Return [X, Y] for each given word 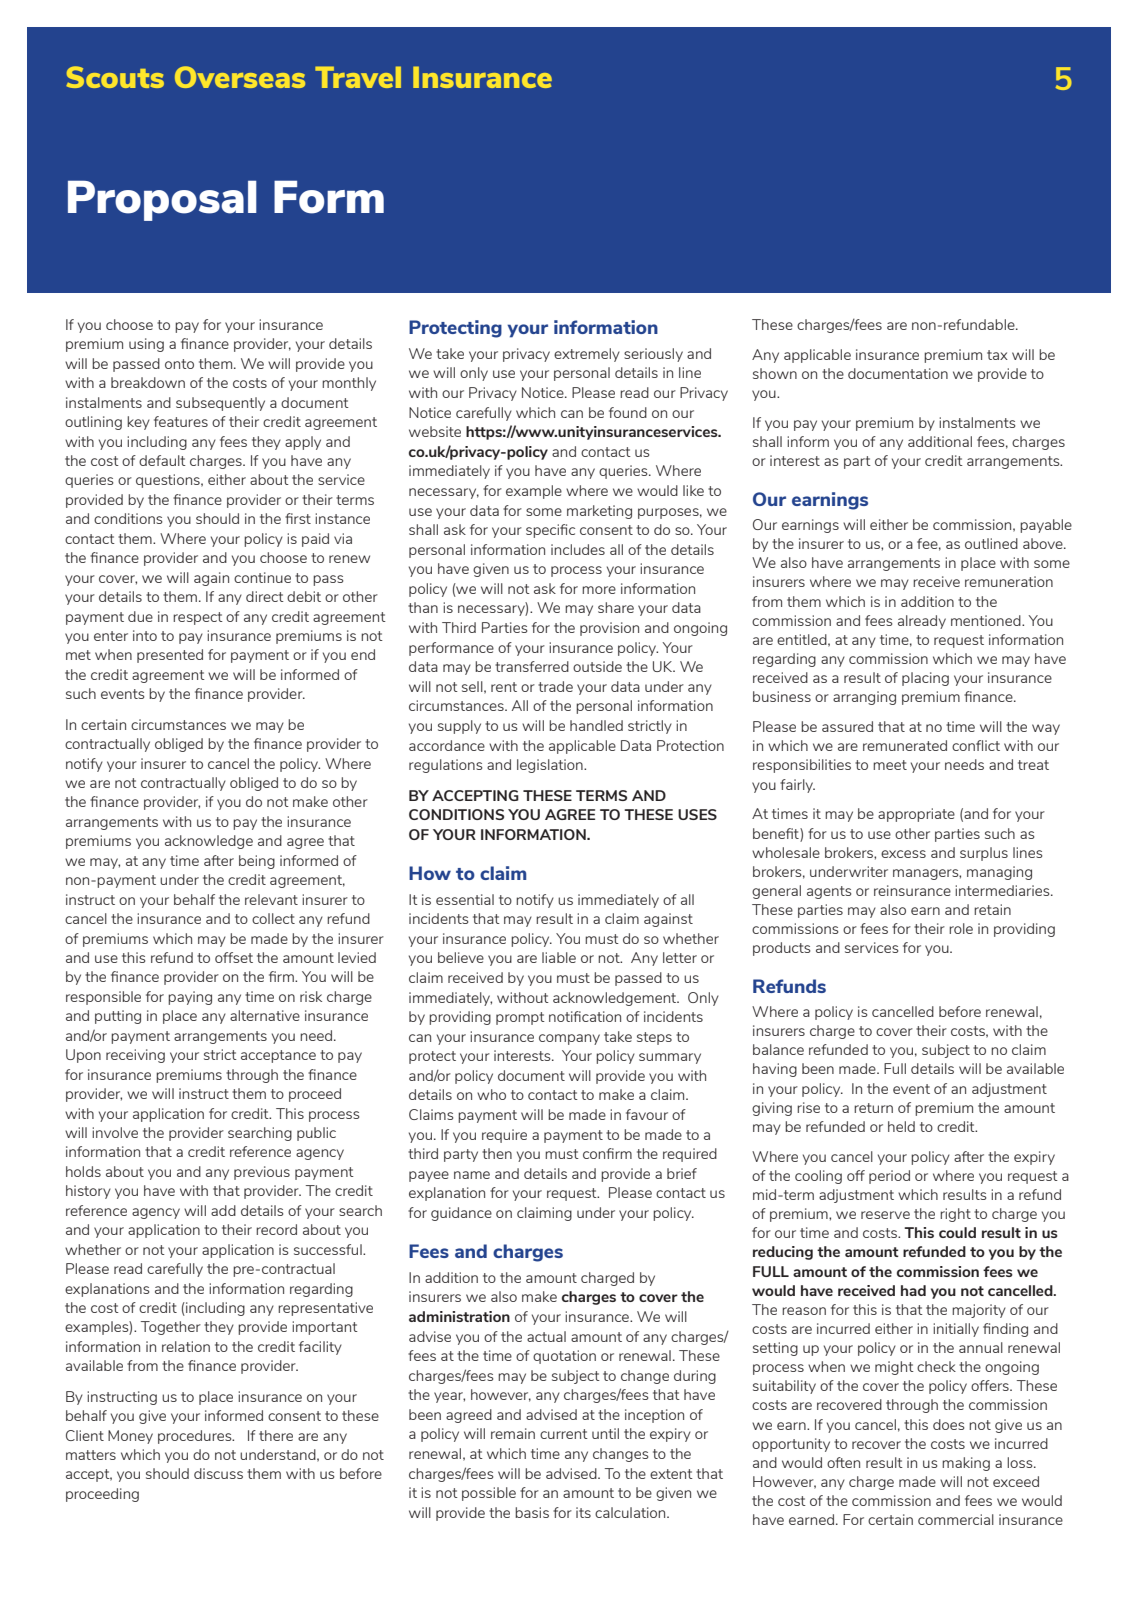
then [497, 1153]
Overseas [240, 77]
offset [234, 957]
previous [262, 1173]
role [961, 928]
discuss [218, 1473]
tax [997, 355]
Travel [358, 77]
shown [775, 373]
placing [925, 679]
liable [559, 957]
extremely [587, 355]
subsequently [220, 404]
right [955, 1215]
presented [170, 656]
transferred [532, 666]
